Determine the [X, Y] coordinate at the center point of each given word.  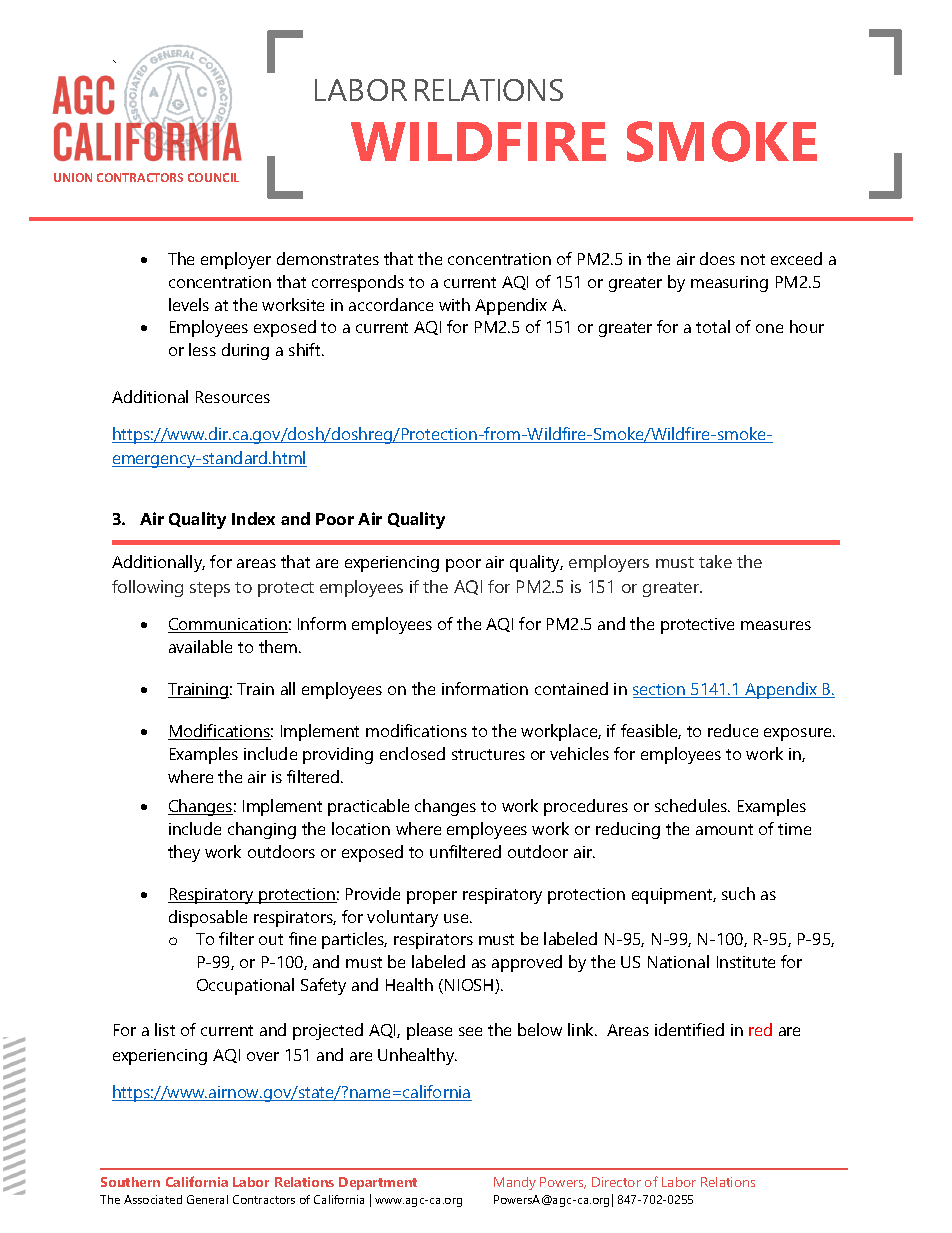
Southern [130, 1182]
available [200, 646]
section [660, 690]
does [717, 258]
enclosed [412, 753]
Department [378, 1183]
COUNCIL [213, 177]
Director [616, 1182]
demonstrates [328, 258]
